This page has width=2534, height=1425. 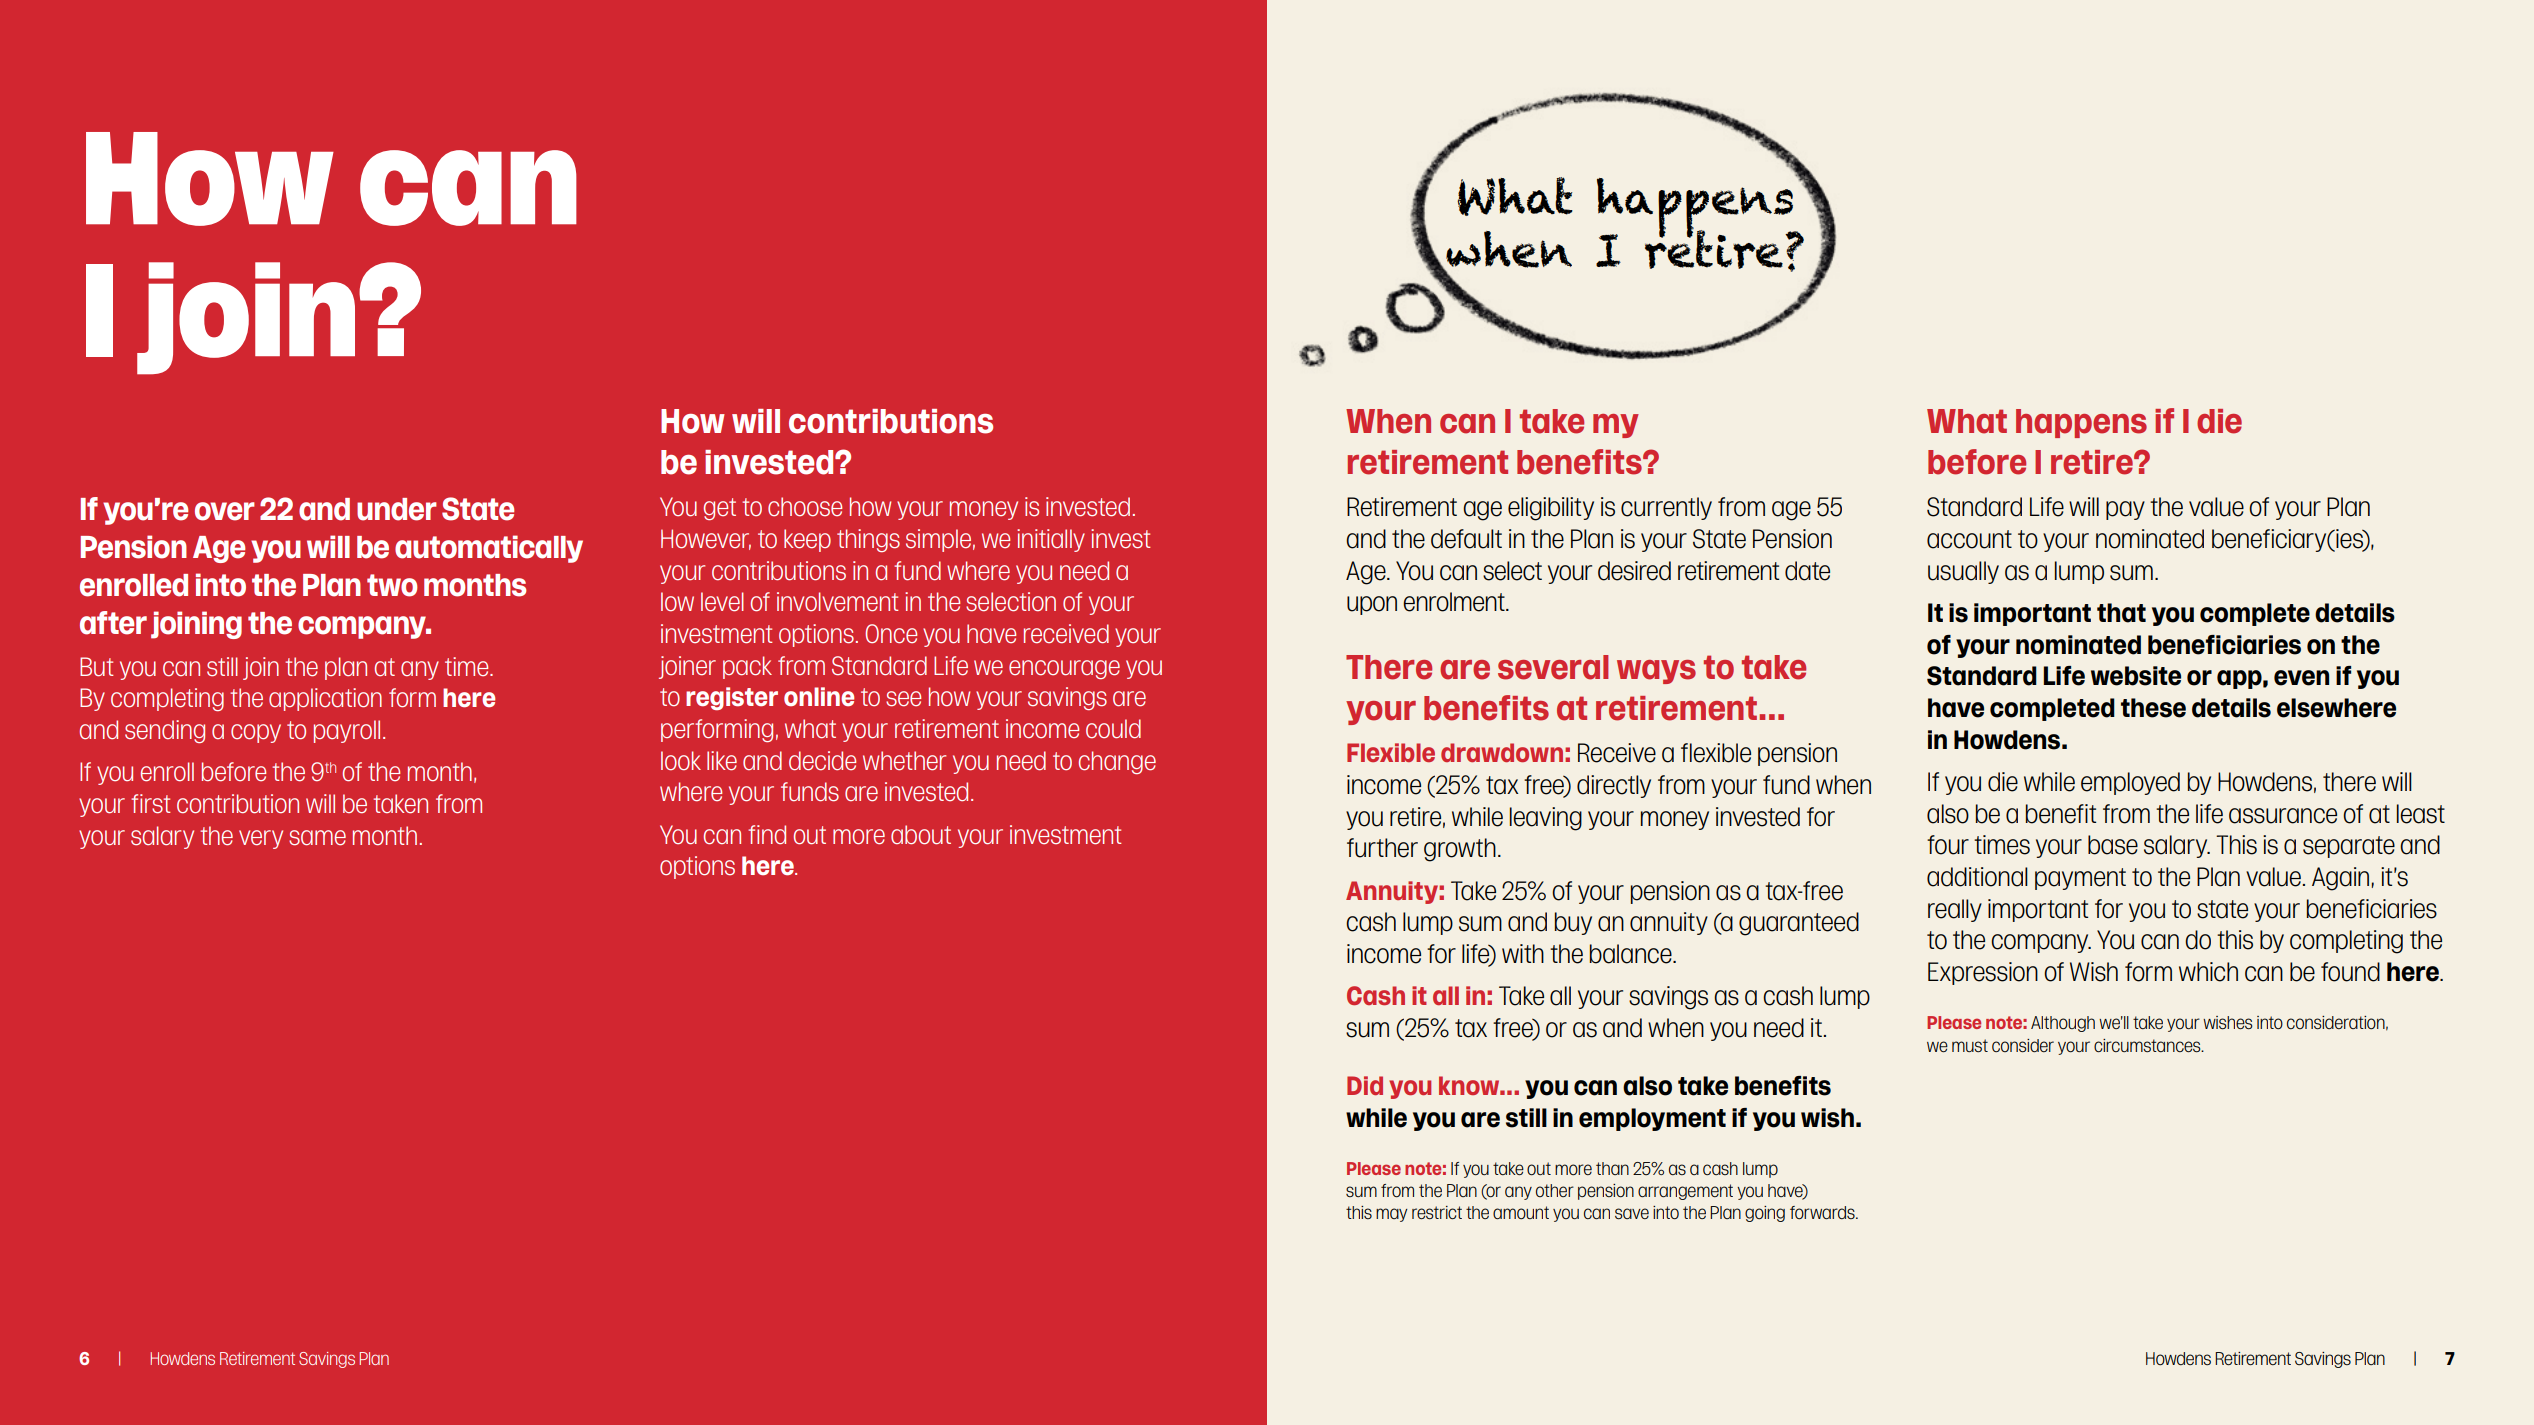 I want to click on account, so click(x=1969, y=539).
